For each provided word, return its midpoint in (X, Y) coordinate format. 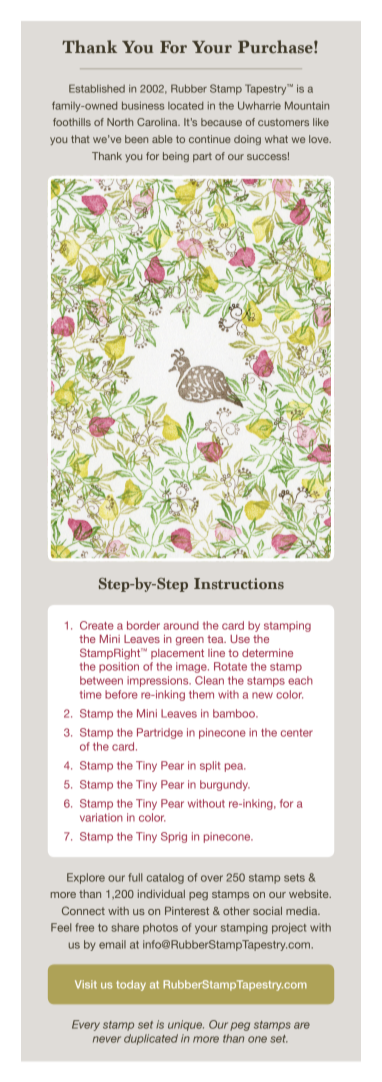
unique (186, 1025)
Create (97, 625)
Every (86, 1025)
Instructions (239, 583)
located (185, 106)
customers (283, 122)
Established (97, 88)
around (181, 625)
